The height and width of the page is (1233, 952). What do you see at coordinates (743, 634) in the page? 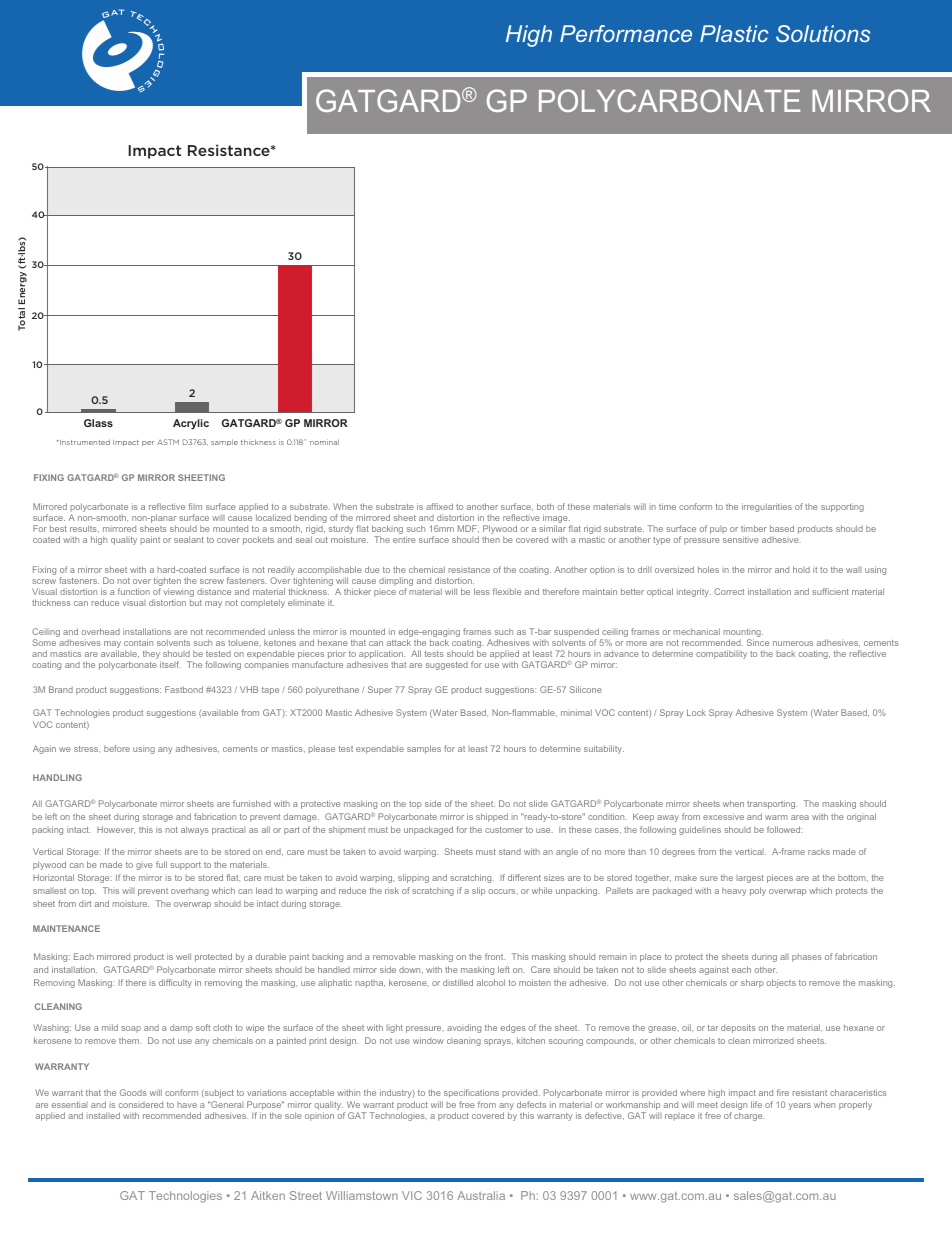
I see `mounting` at bounding box center [743, 634].
